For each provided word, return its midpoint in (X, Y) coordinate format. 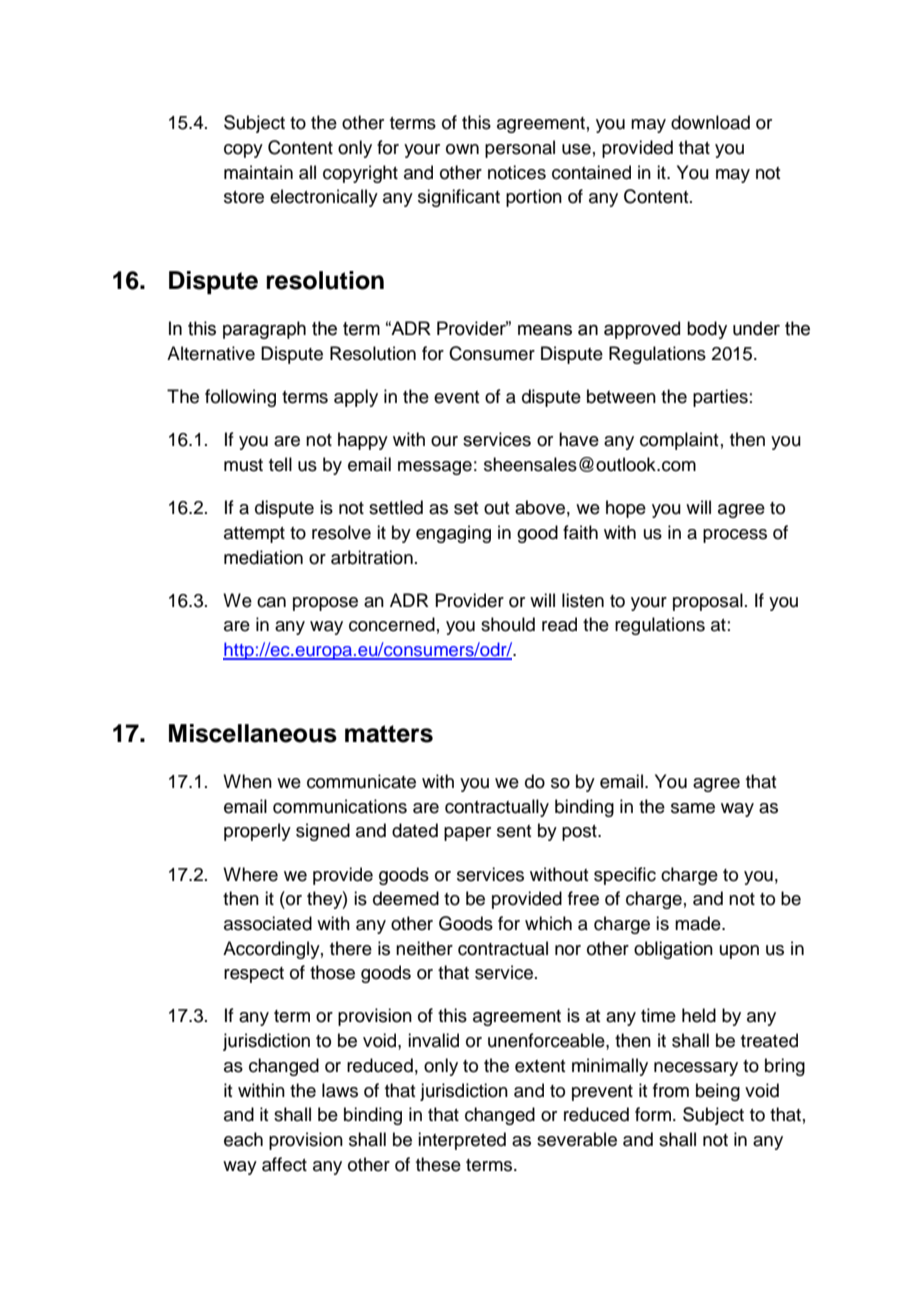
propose (325, 604)
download (710, 122)
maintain (258, 172)
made (699, 923)
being (718, 1092)
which (548, 923)
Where (250, 874)
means (545, 330)
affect (284, 1164)
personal (520, 149)
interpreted (462, 1141)
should (508, 624)
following (240, 398)
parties (720, 398)
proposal (708, 602)
